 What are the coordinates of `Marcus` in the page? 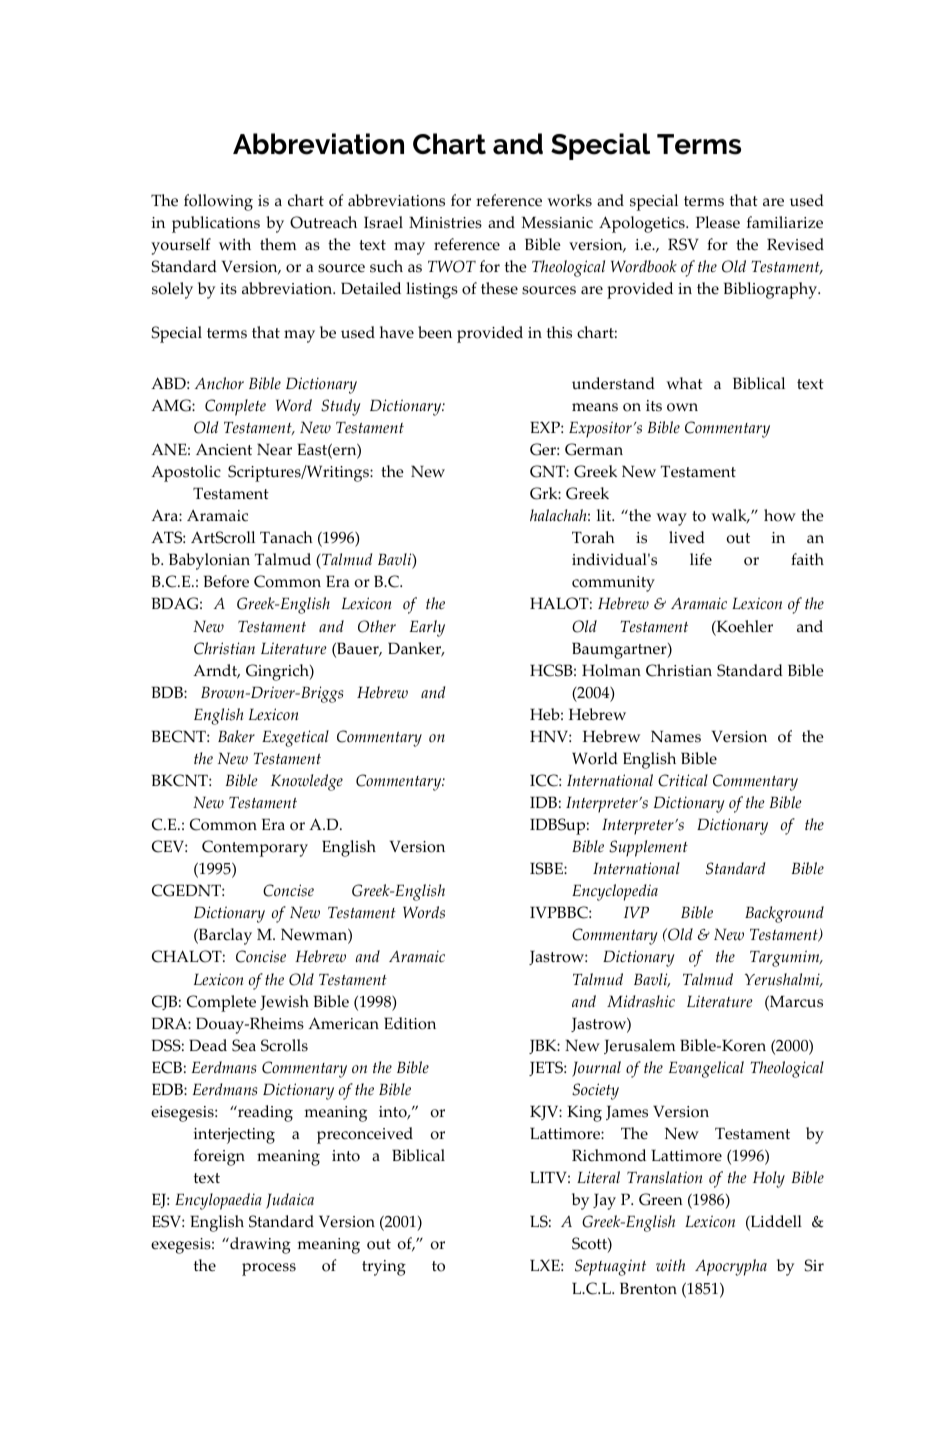 It's located at (795, 1003).
